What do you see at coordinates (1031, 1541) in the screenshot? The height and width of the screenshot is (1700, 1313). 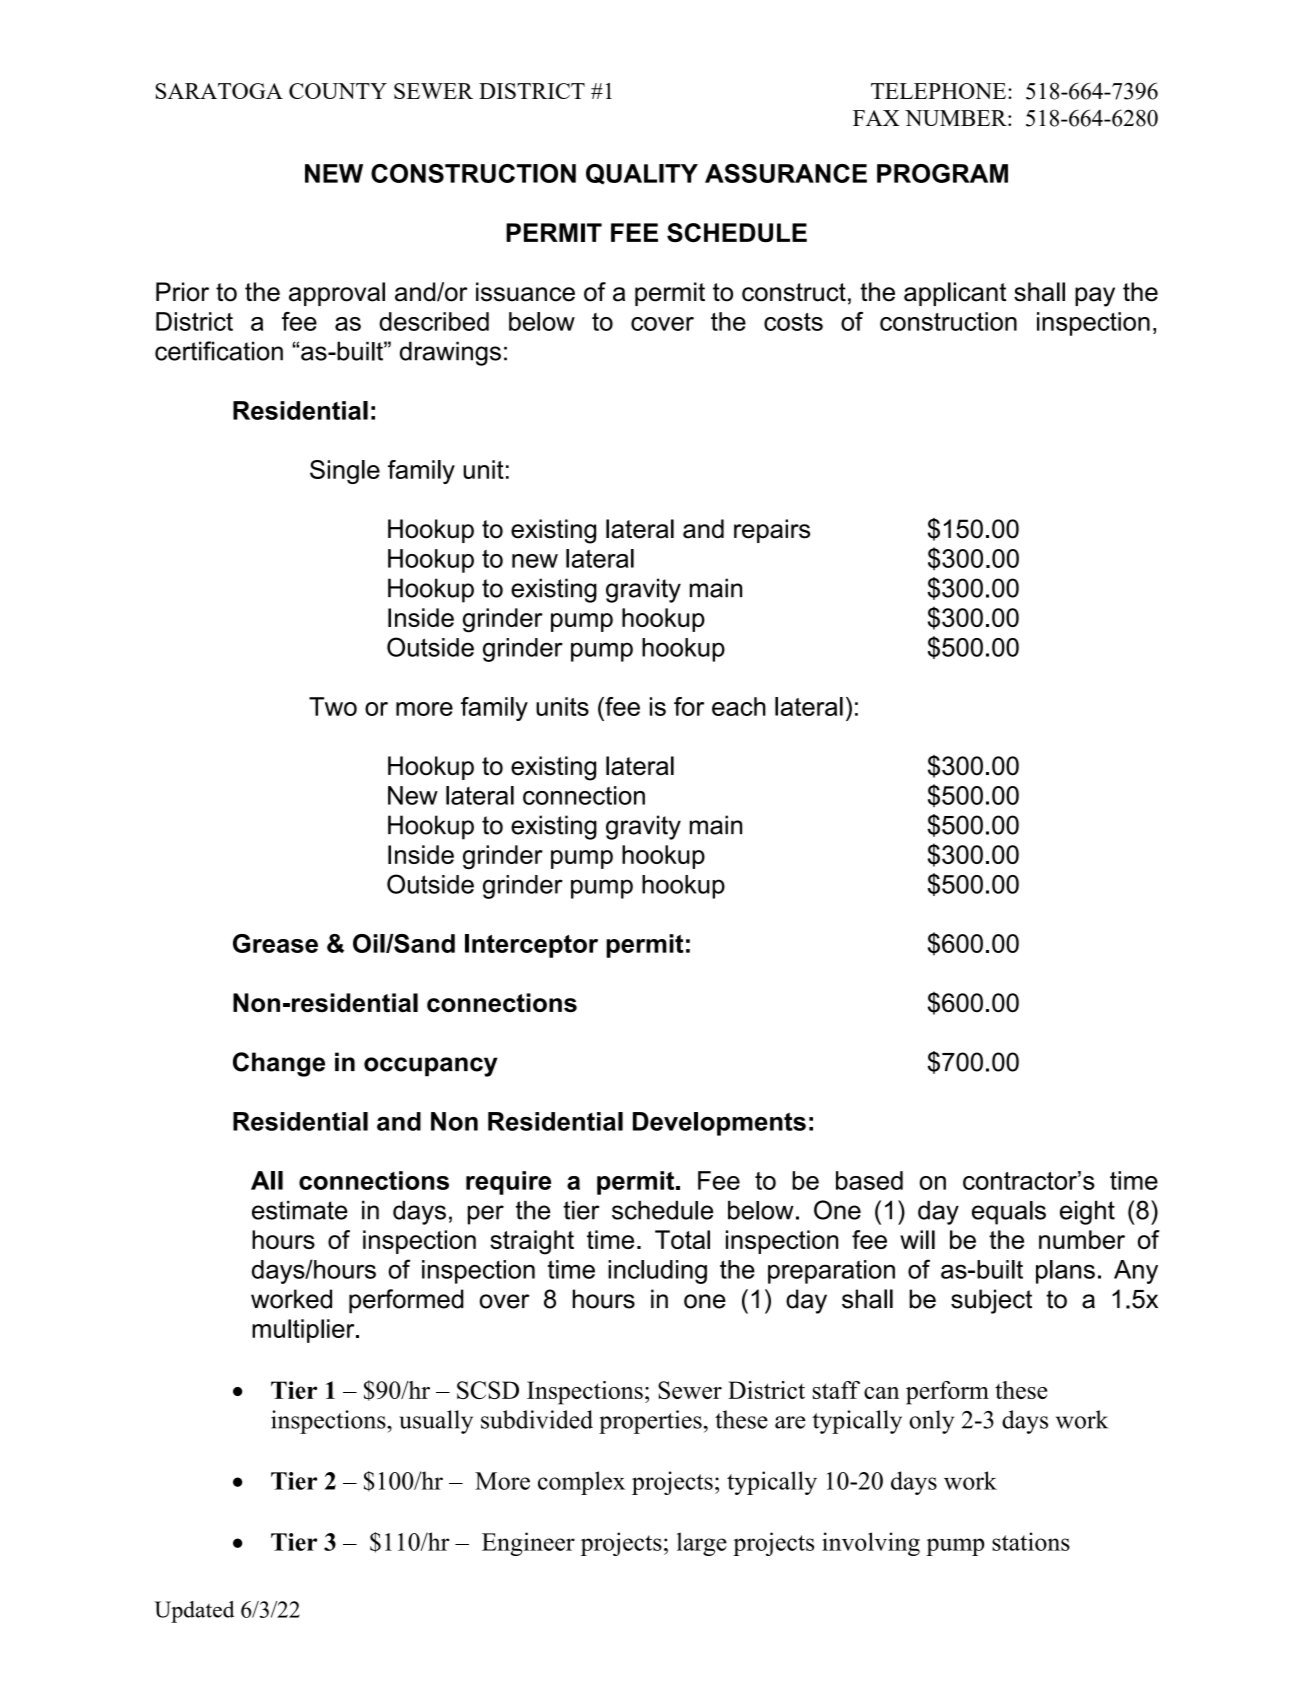 I see `stations` at bounding box center [1031, 1541].
